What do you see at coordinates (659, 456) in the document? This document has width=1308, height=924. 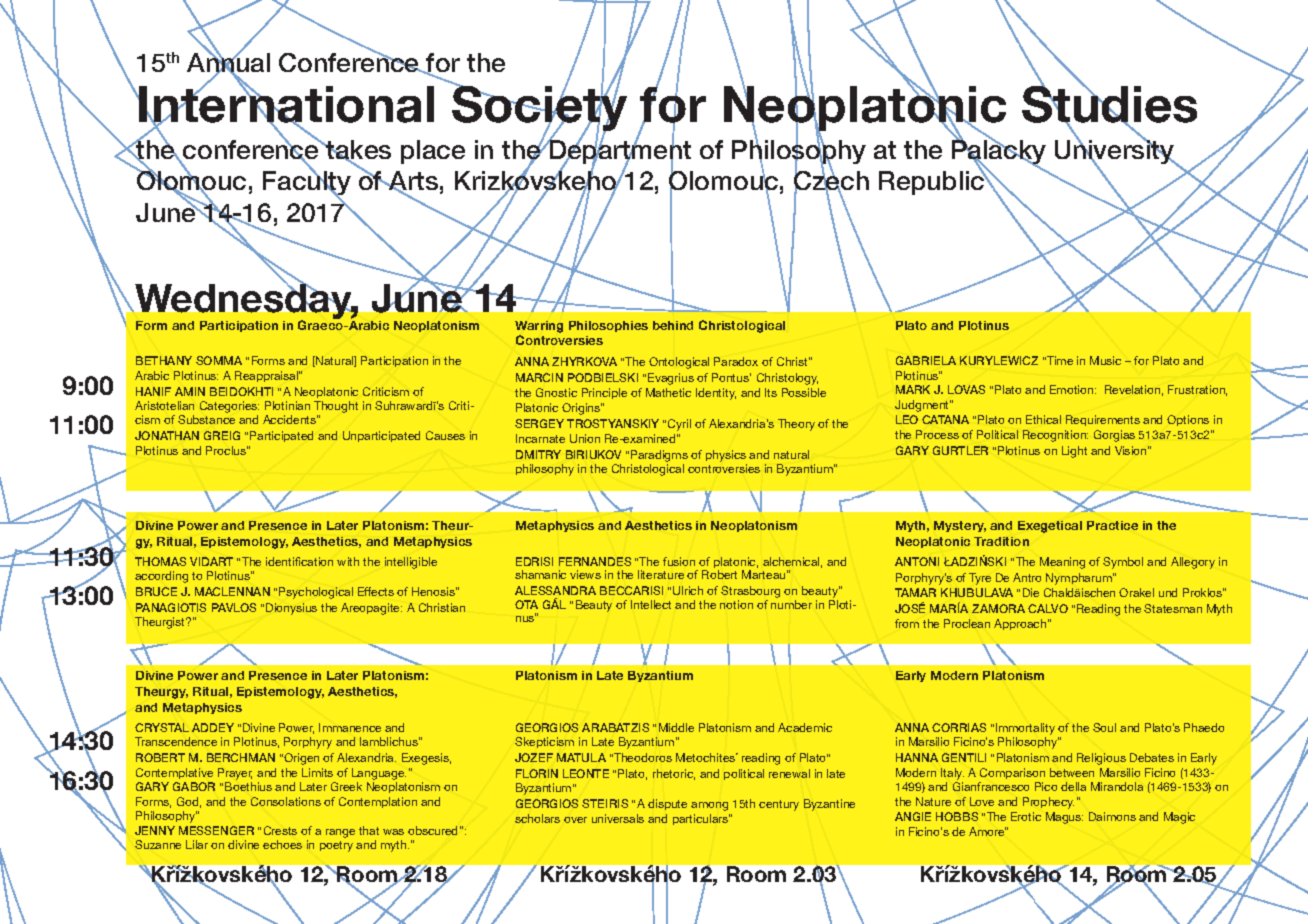 I see `Paradigms` at bounding box center [659, 456].
